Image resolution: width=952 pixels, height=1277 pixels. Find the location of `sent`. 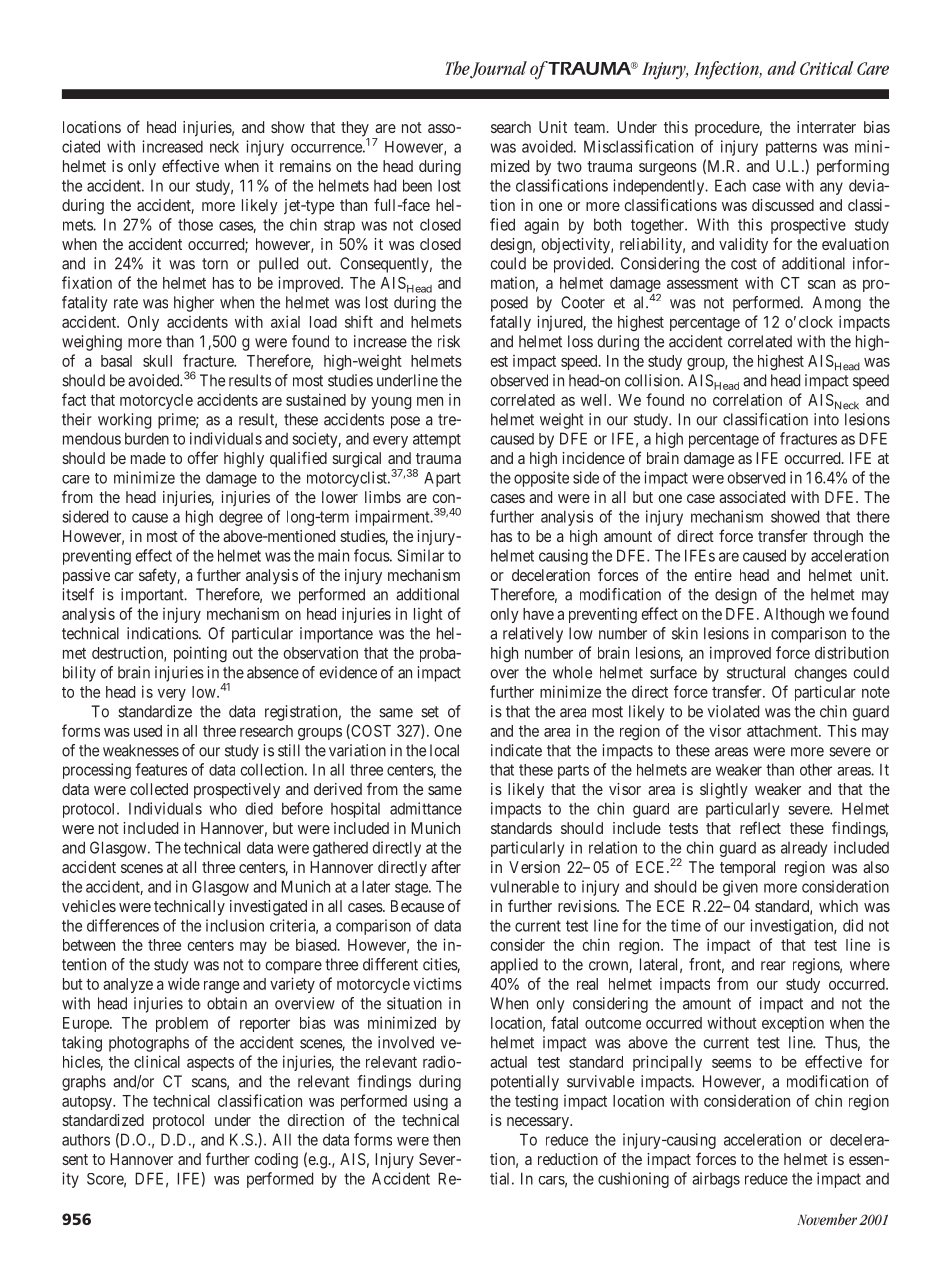

sent is located at coordinates (75, 1159).
